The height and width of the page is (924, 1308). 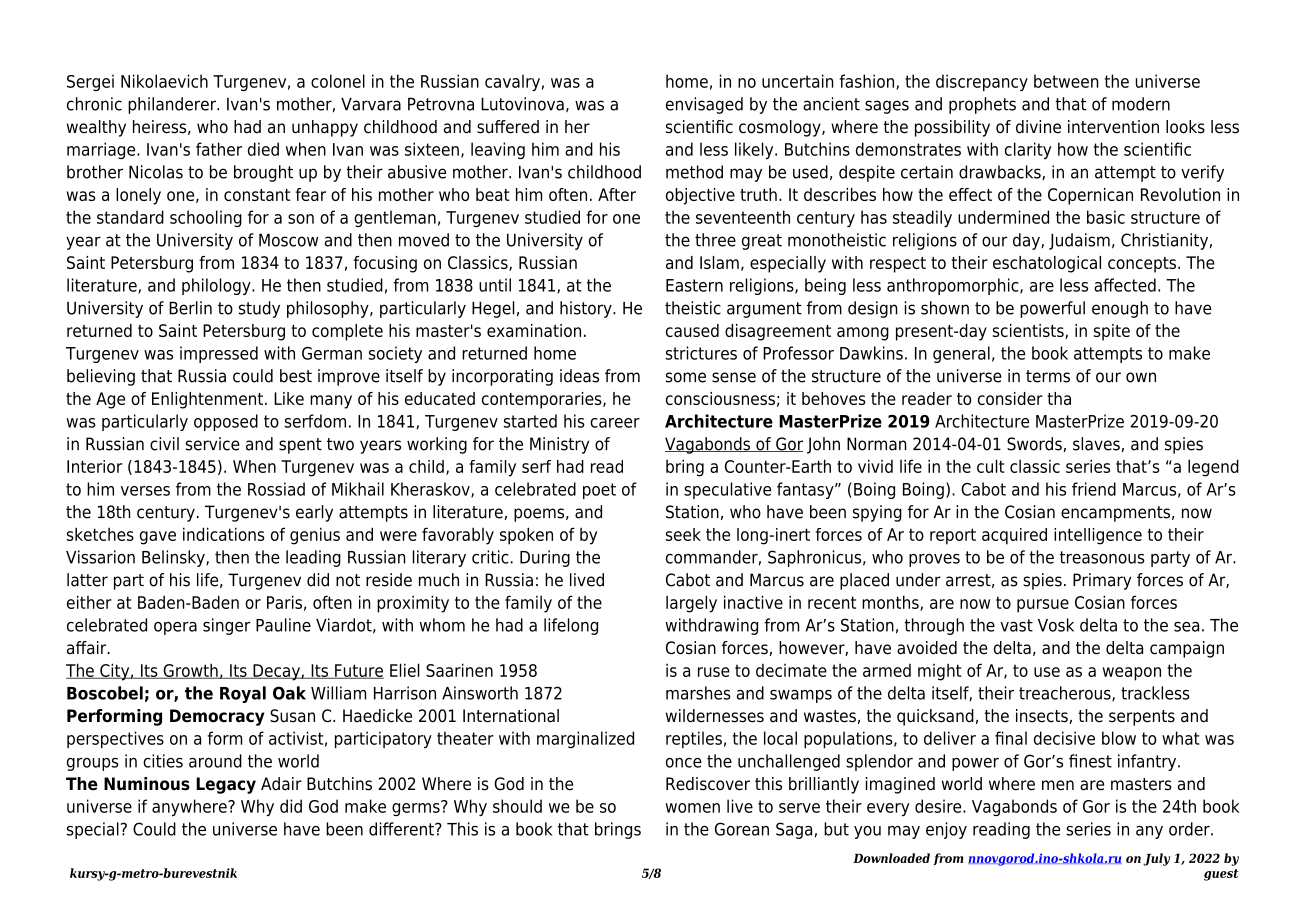 I want to click on singer, so click(x=227, y=626).
